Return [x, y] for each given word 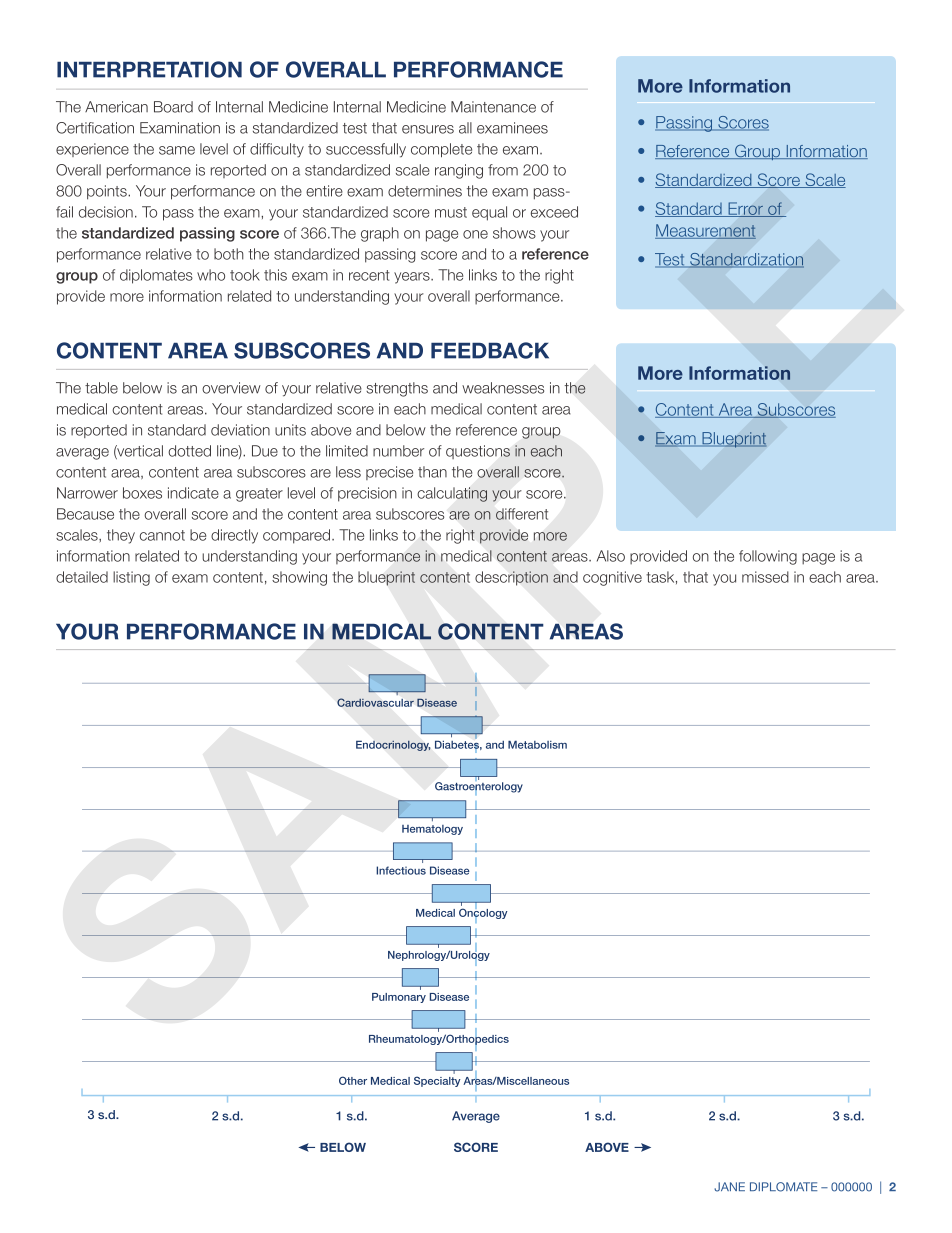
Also [611, 556]
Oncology [483, 913]
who [211, 275]
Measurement [705, 231]
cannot [162, 535]
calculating [452, 494]
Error [745, 209]
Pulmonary [399, 998]
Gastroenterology [479, 787]
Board [173, 107]
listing [131, 578]
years [413, 278]
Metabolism [537, 744]
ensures [428, 129]
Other [353, 1080]
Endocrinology [393, 746]
